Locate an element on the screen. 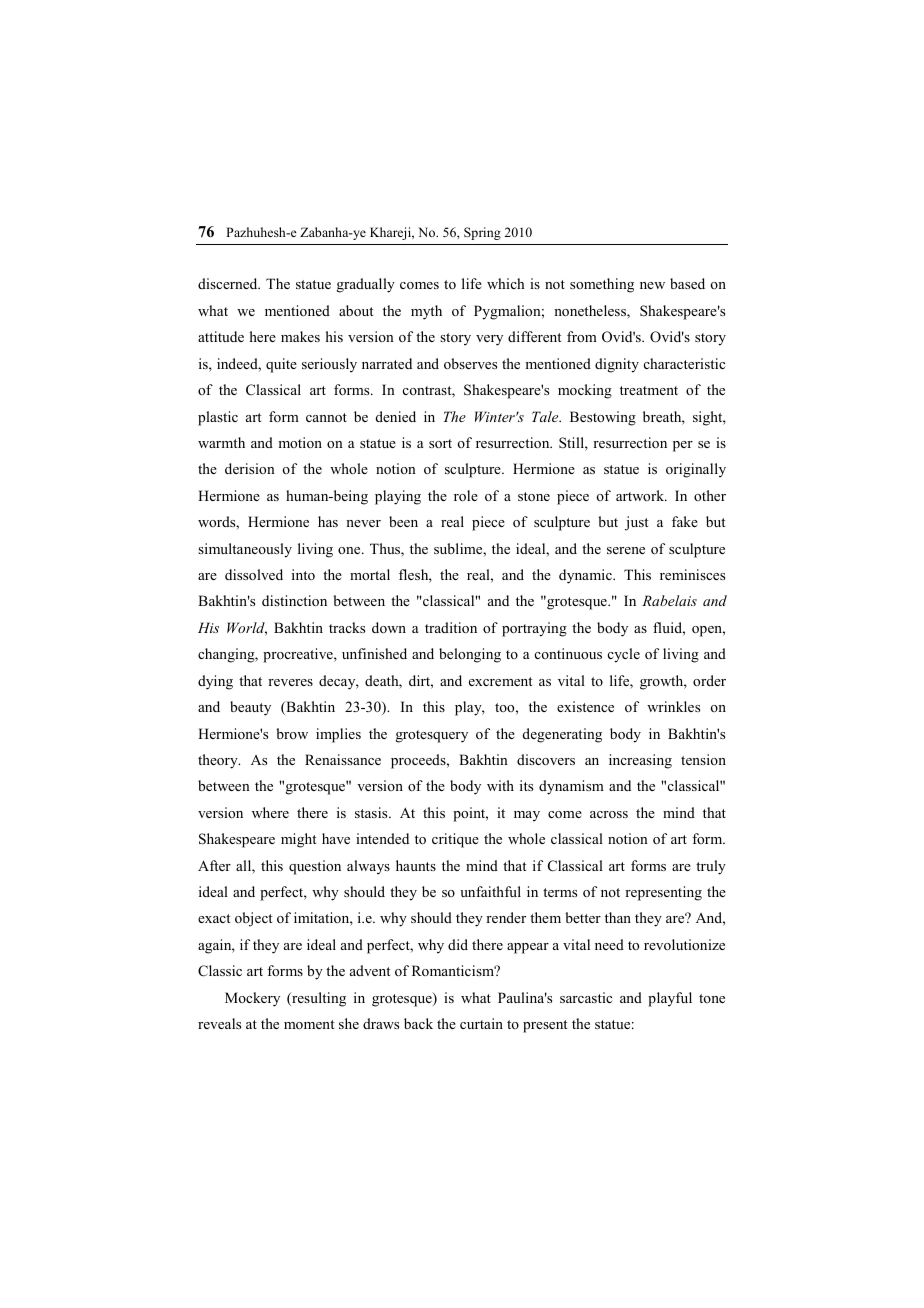 Image resolution: width=924 pixels, height=1308 pixels. Romanticism is located at coordinates (454, 970).
